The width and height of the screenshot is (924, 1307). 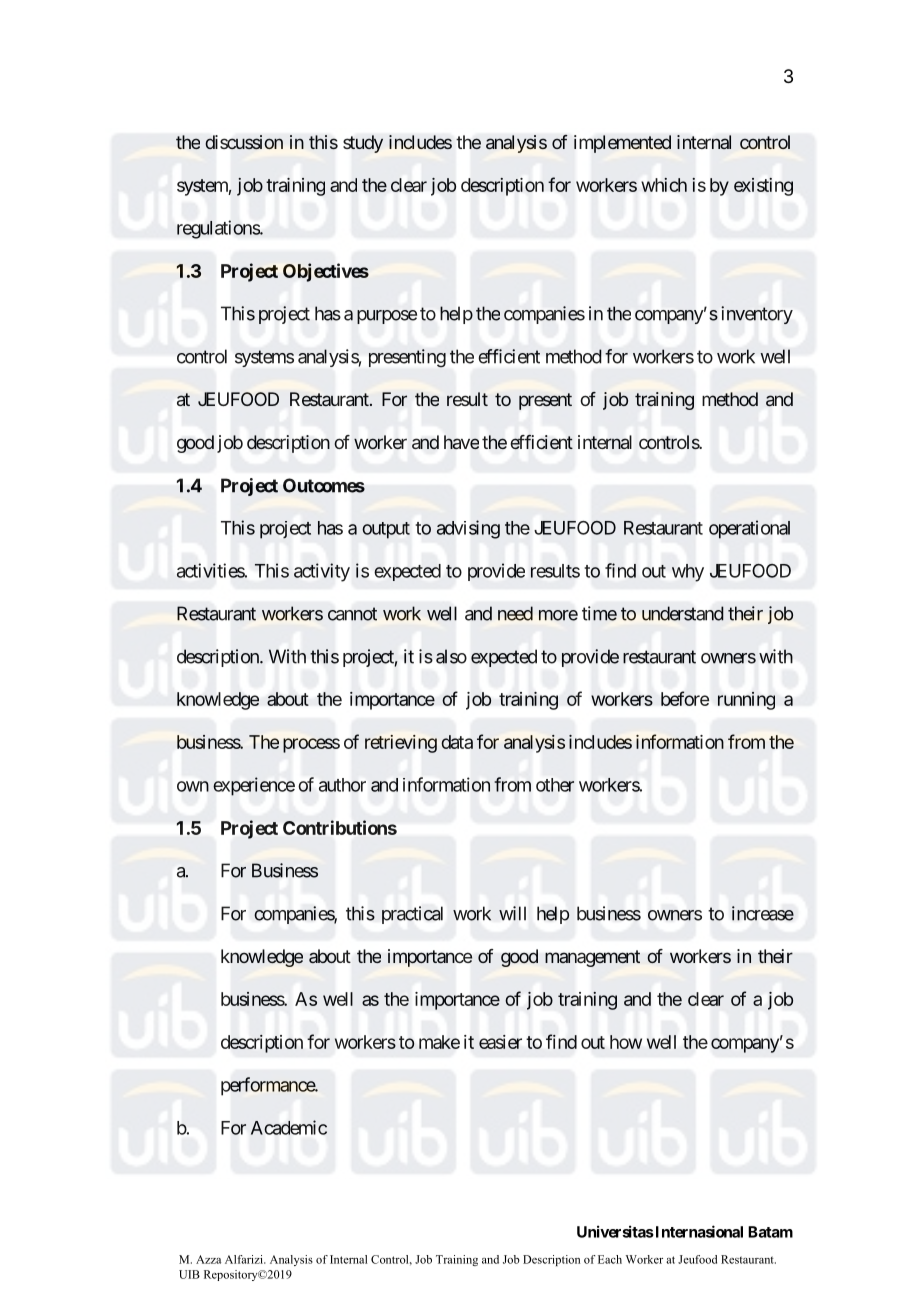 I want to click on study, so click(x=363, y=144).
